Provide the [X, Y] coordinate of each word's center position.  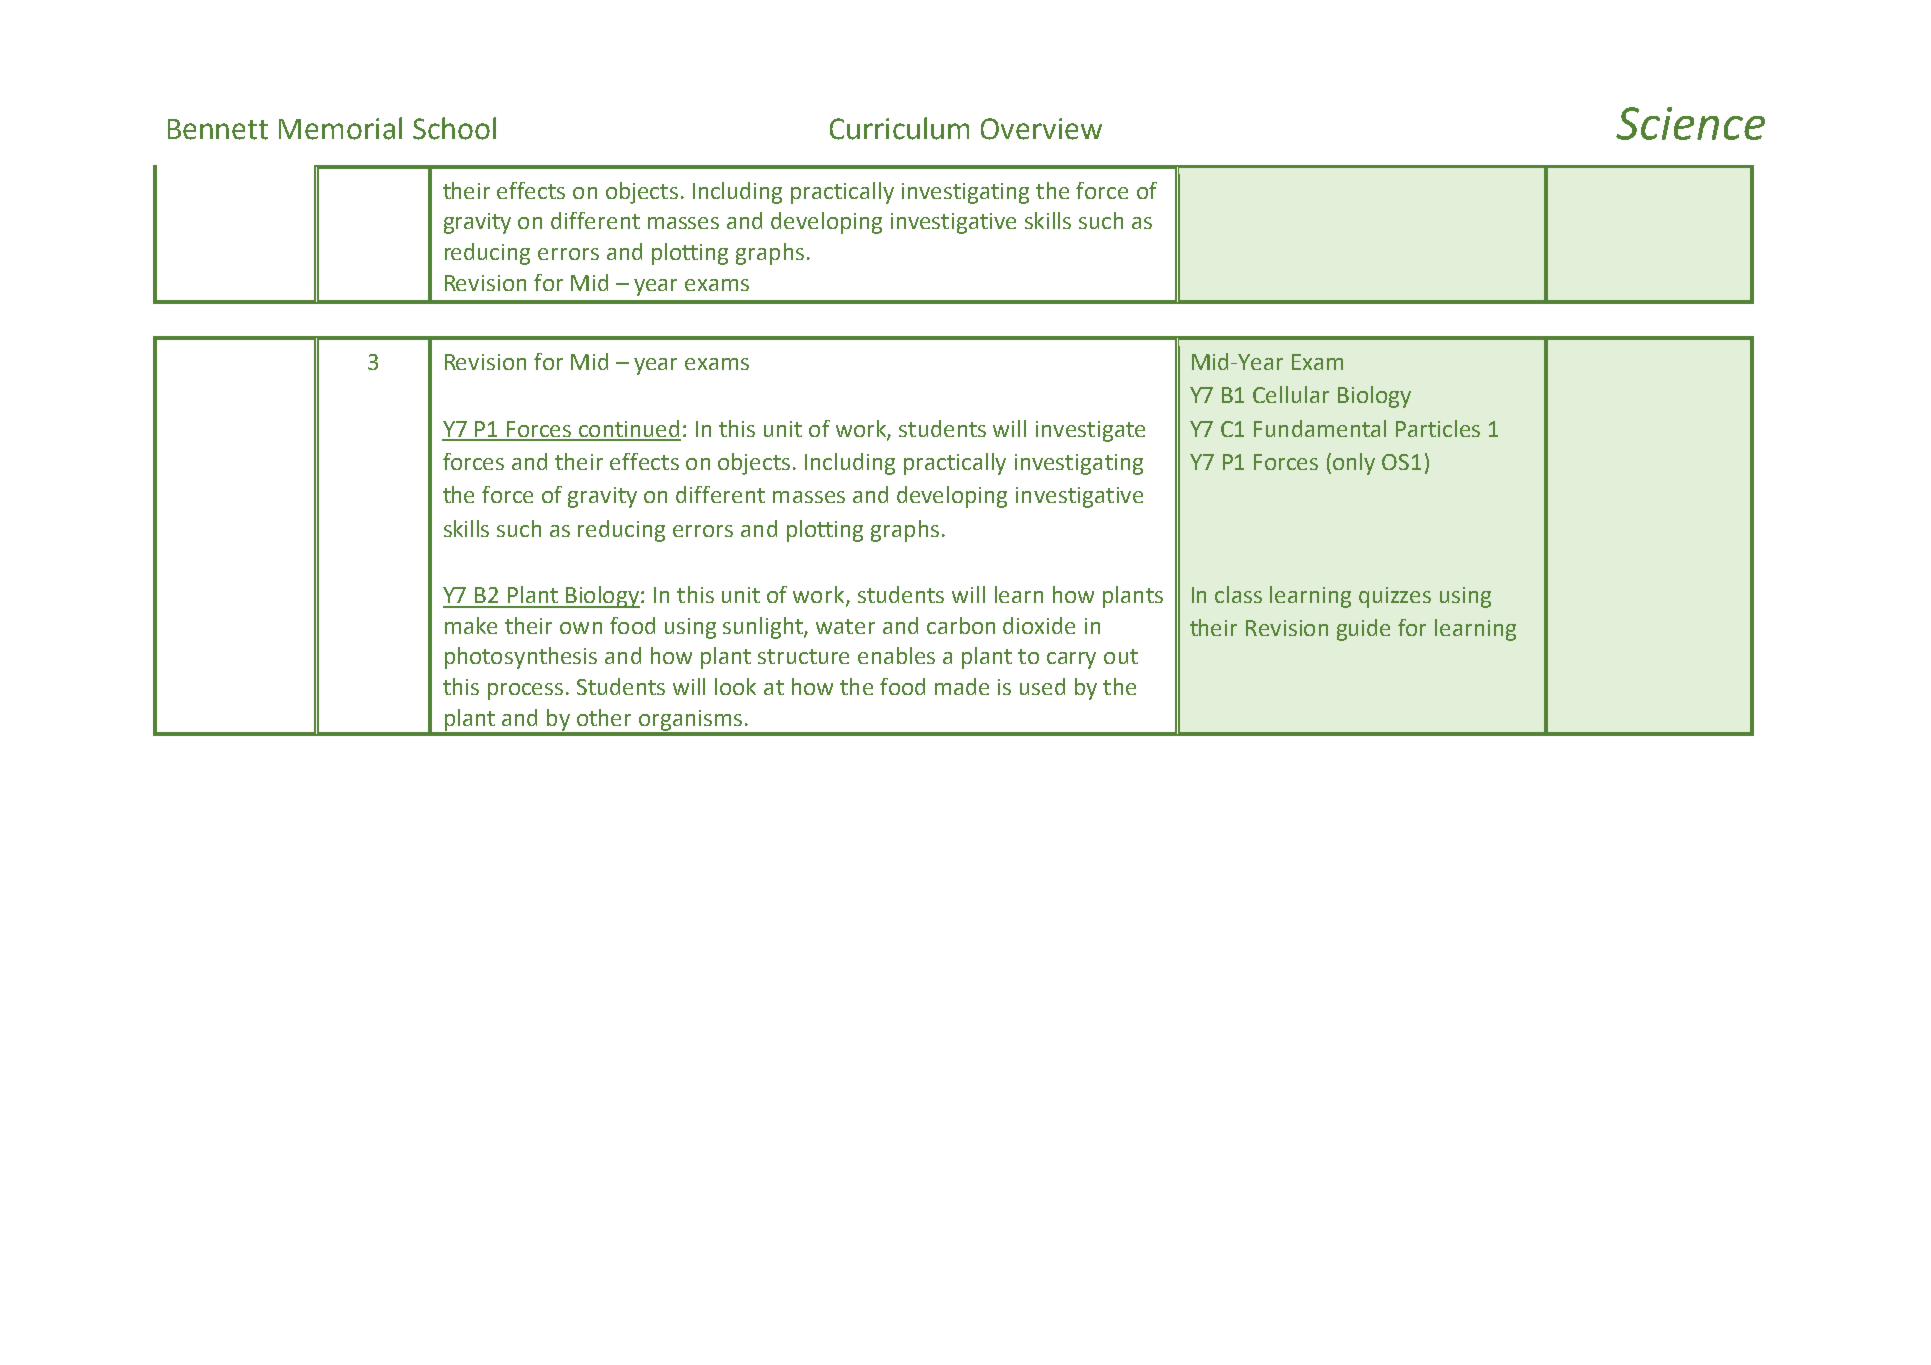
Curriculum [899, 128]
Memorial [340, 128]
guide [1363, 630]
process [525, 691]
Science [1690, 123]
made [962, 686]
